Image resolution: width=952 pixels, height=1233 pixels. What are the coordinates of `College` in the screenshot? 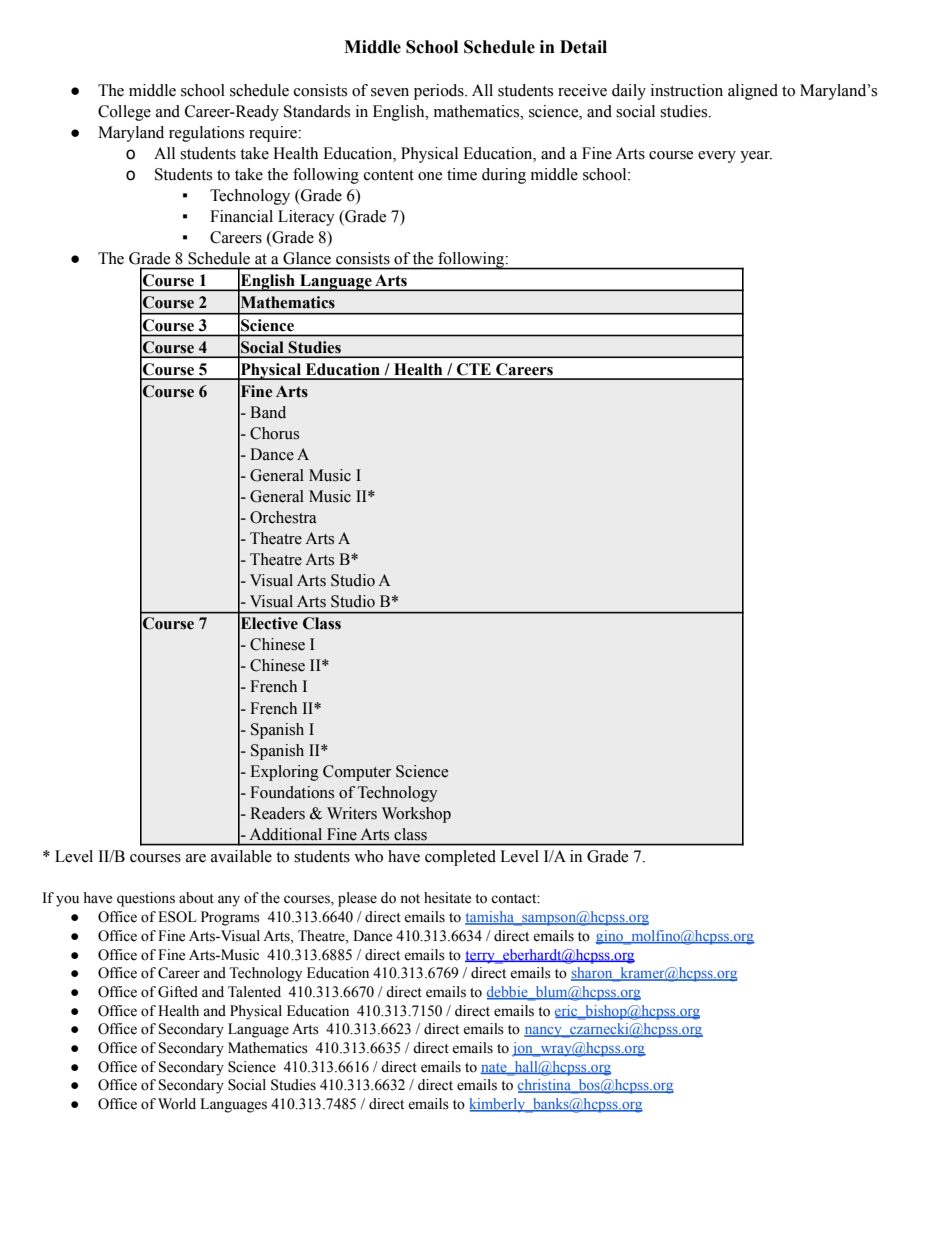 It's located at (124, 113).
